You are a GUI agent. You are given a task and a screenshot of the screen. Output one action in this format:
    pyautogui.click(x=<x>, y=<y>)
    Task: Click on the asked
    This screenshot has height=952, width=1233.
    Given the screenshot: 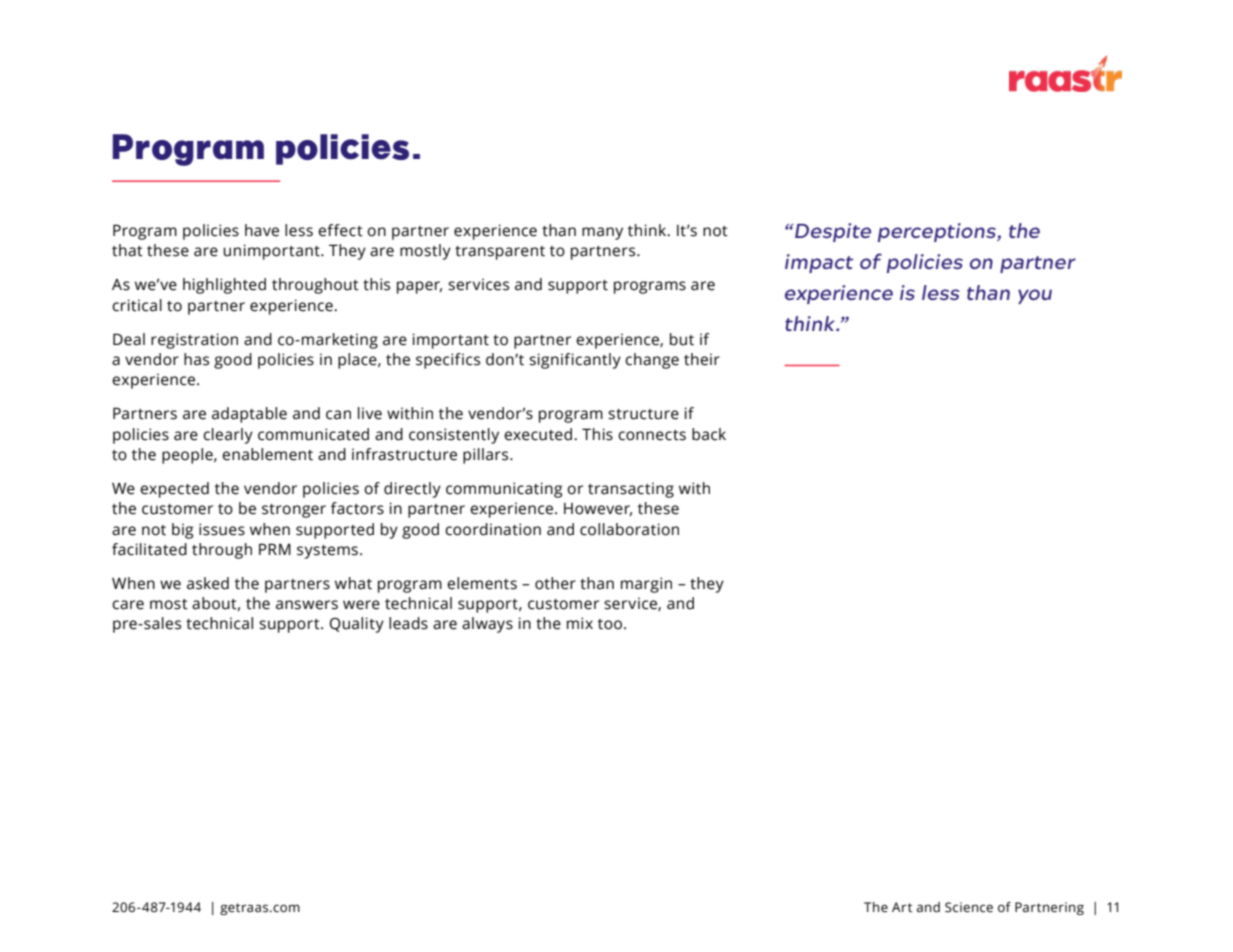 What is the action you would take?
    pyautogui.click(x=208, y=583)
